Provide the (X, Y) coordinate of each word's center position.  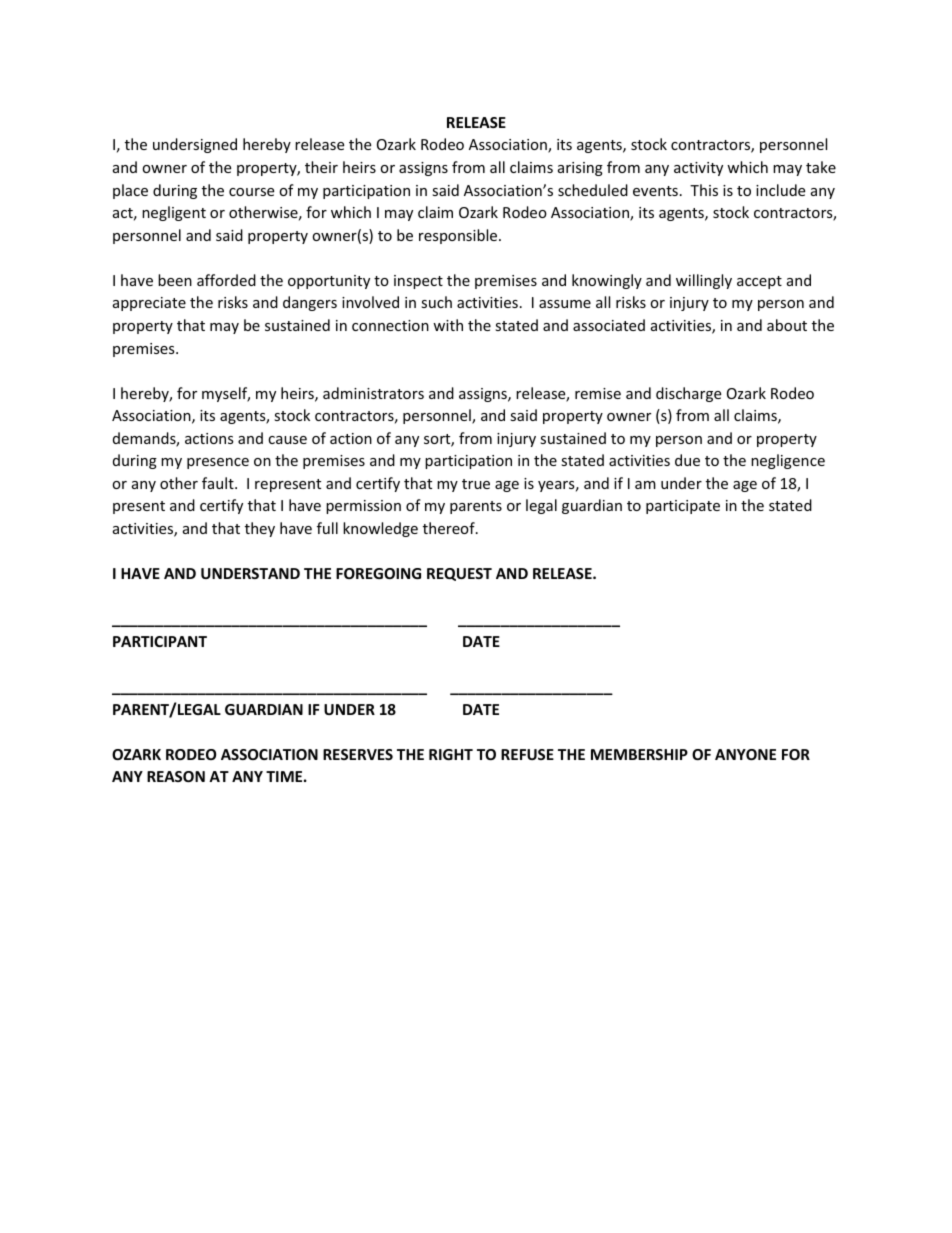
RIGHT (451, 754)
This (704, 190)
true (476, 484)
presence (218, 463)
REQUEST (459, 574)
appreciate (149, 304)
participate (683, 507)
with (448, 325)
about (787, 325)
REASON (176, 776)
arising (580, 169)
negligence (788, 461)
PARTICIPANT (160, 641)
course (251, 192)
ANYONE (745, 754)
